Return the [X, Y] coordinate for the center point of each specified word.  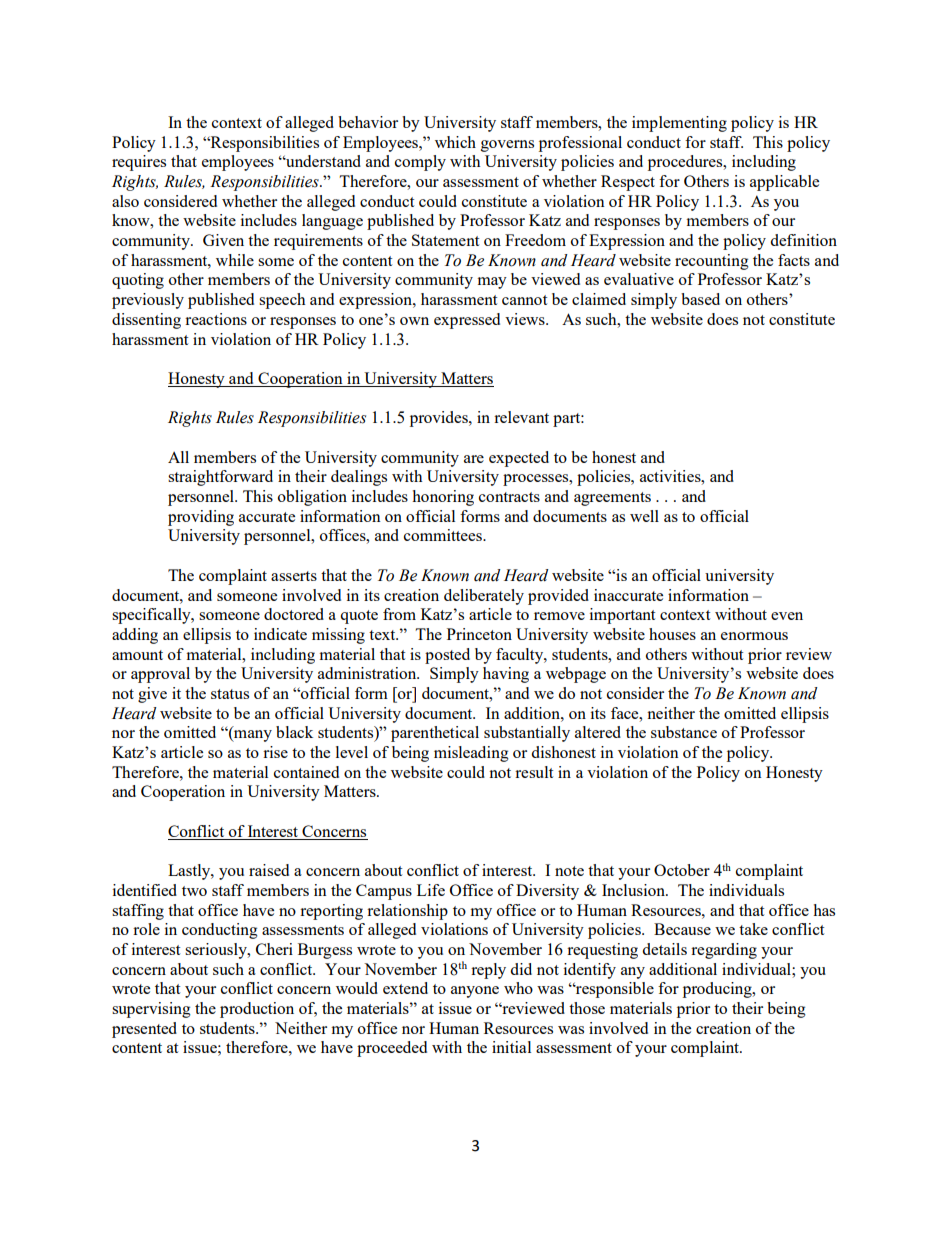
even [787, 616]
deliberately [484, 597]
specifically [152, 616]
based [700, 299]
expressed [467, 321]
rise [275, 752]
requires [139, 163]
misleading [471, 754]
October [682, 870]
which [455, 142]
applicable [784, 183]
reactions [216, 319]
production [257, 1010]
